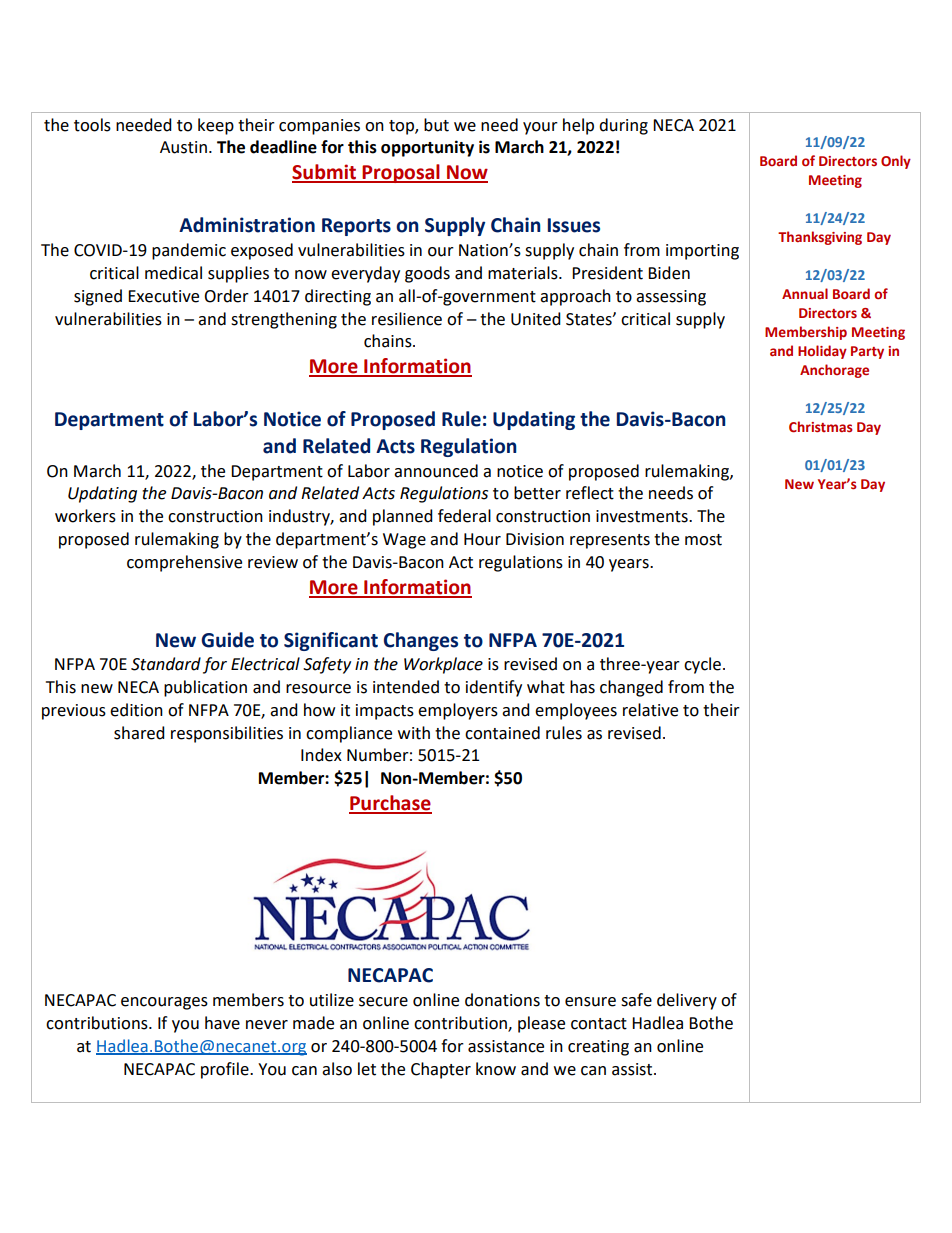 This document has height=1233, width=952. What do you see at coordinates (85, 516) in the document?
I see `workers` at bounding box center [85, 516].
